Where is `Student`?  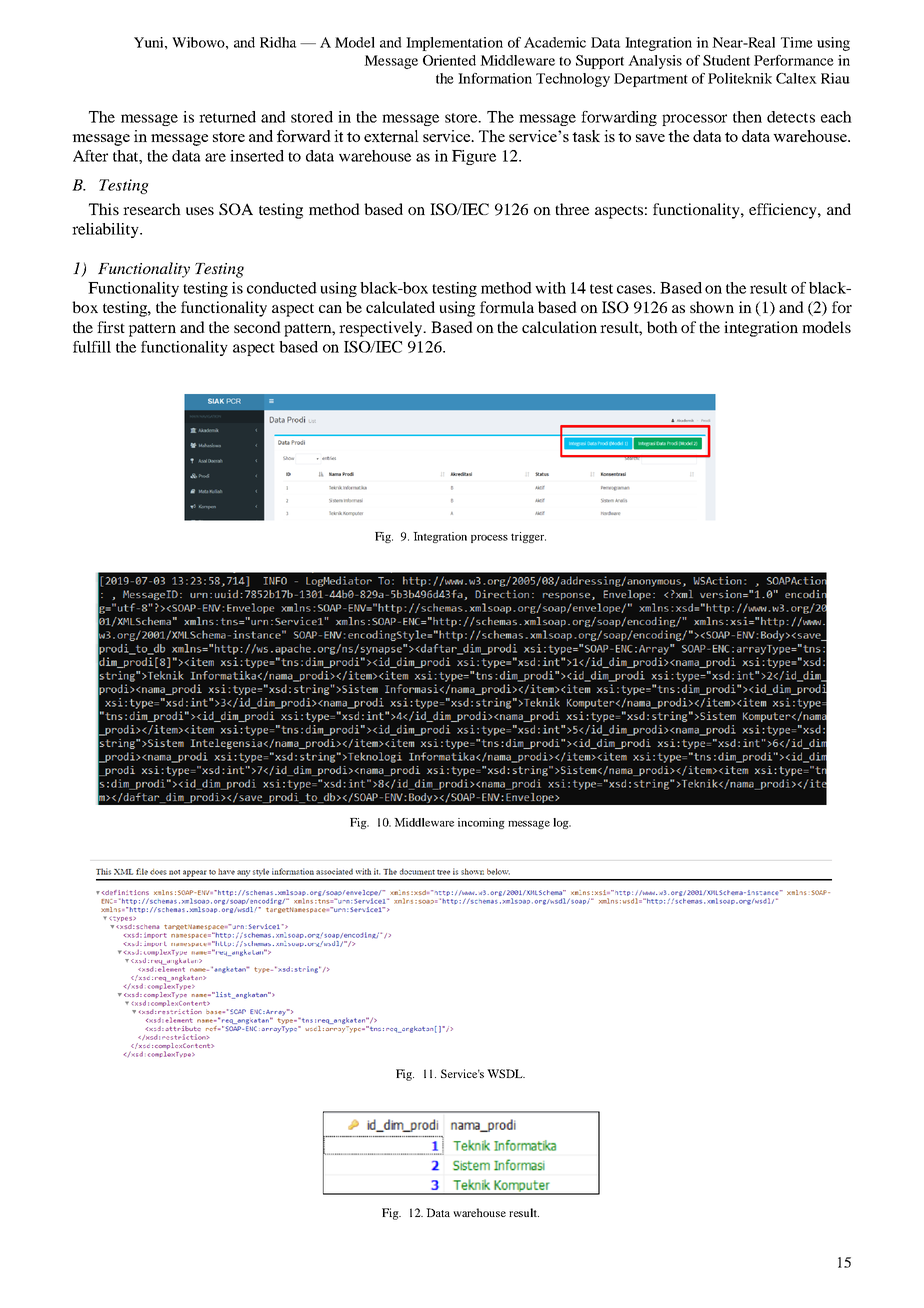
Student is located at coordinates (726, 60).
